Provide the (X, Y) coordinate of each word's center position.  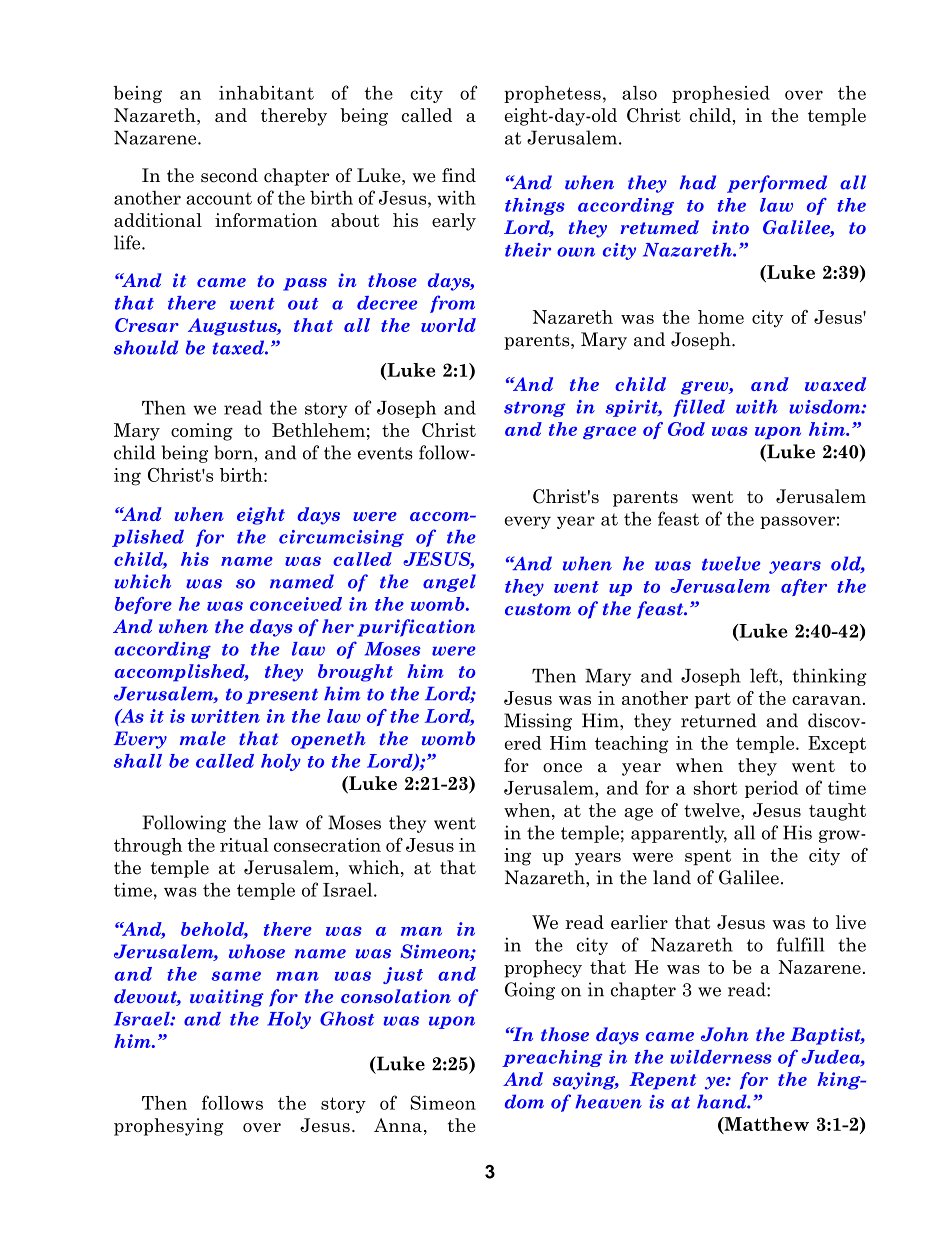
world (448, 325)
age (638, 814)
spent (708, 857)
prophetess (552, 94)
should (146, 347)
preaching (552, 1058)
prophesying (169, 1127)
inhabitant (266, 93)
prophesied (721, 94)
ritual (244, 845)
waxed (835, 384)
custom (538, 609)
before (143, 605)
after (804, 587)
